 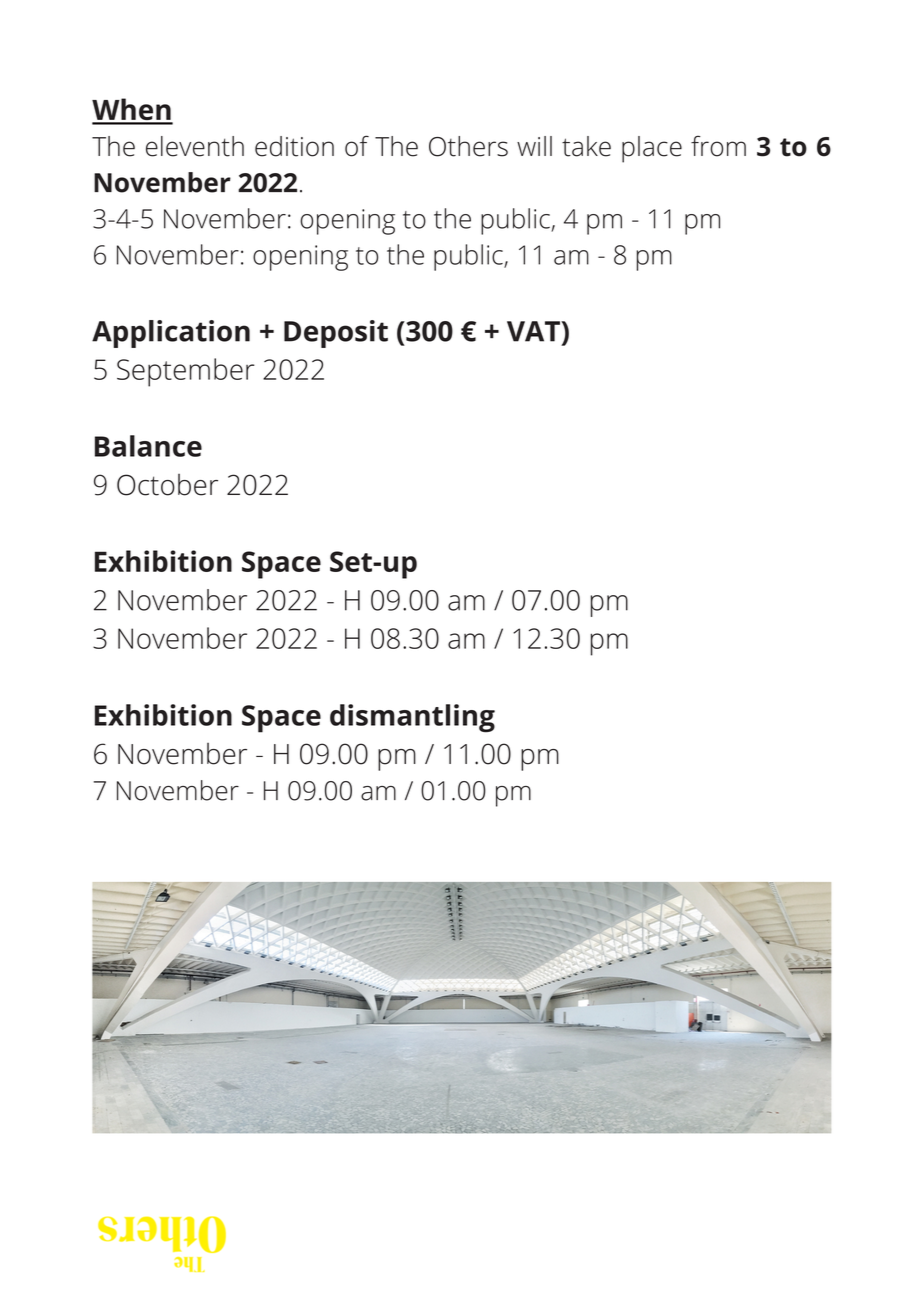 What do you see at coordinates (586, 146) in the screenshot?
I see `take` at bounding box center [586, 146].
